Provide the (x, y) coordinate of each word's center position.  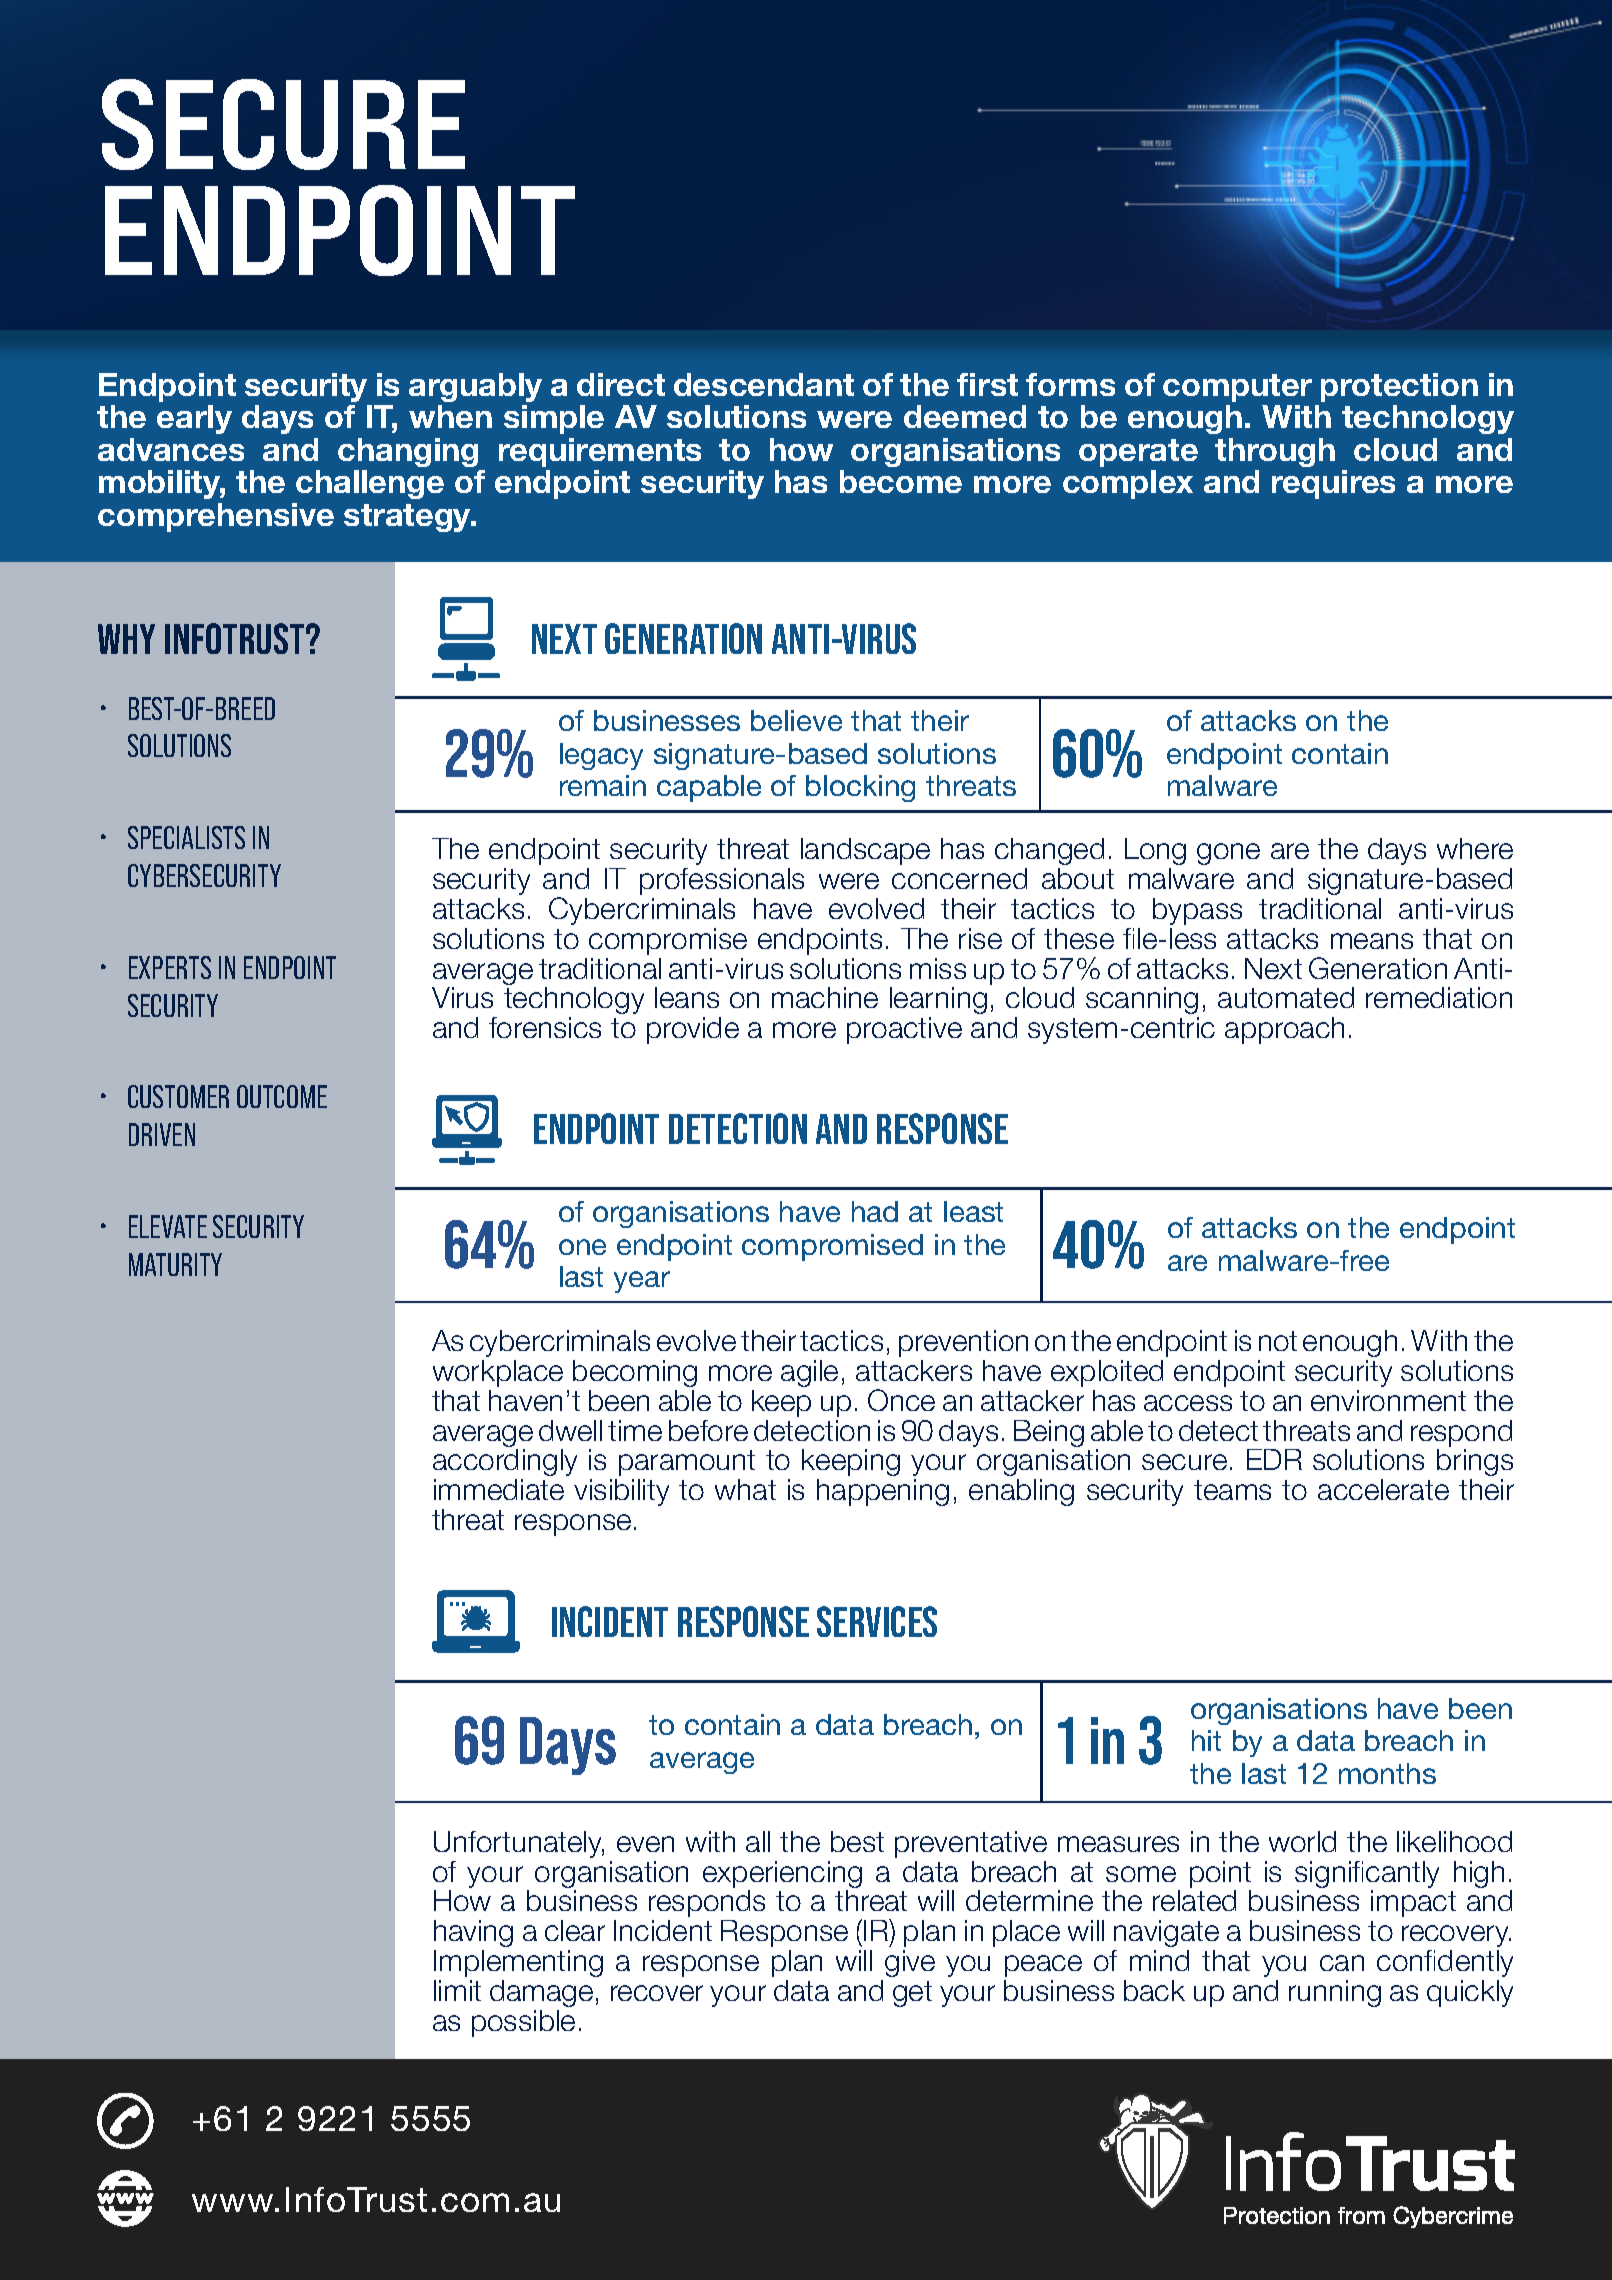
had (875, 1211)
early (194, 419)
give (910, 1963)
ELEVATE (168, 1226)
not (1278, 1341)
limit (457, 1990)
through (1275, 452)
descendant (764, 384)
